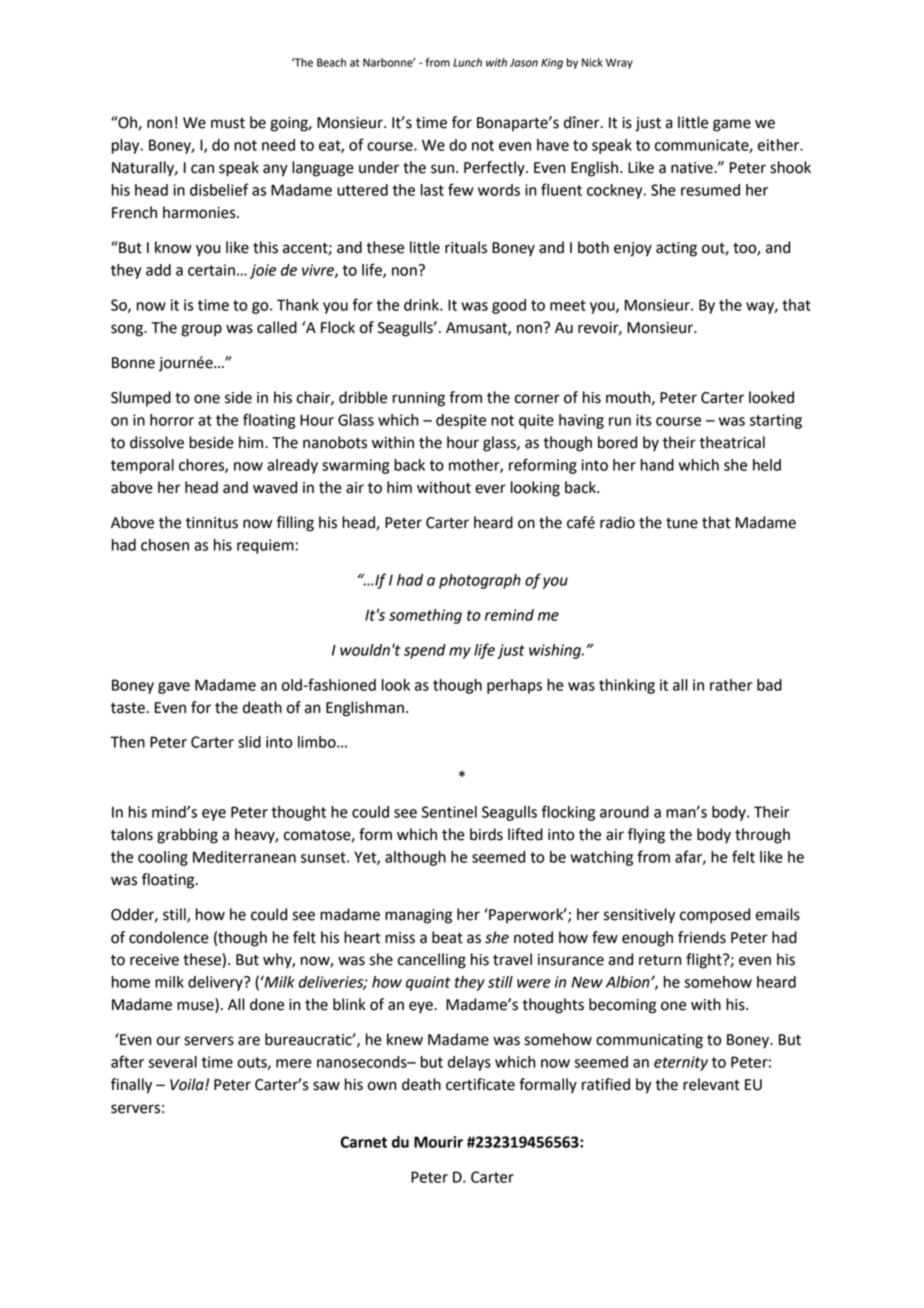 This screenshot has width=924, height=1308. What do you see at coordinates (732, 125) in the screenshot?
I see `game` at bounding box center [732, 125].
